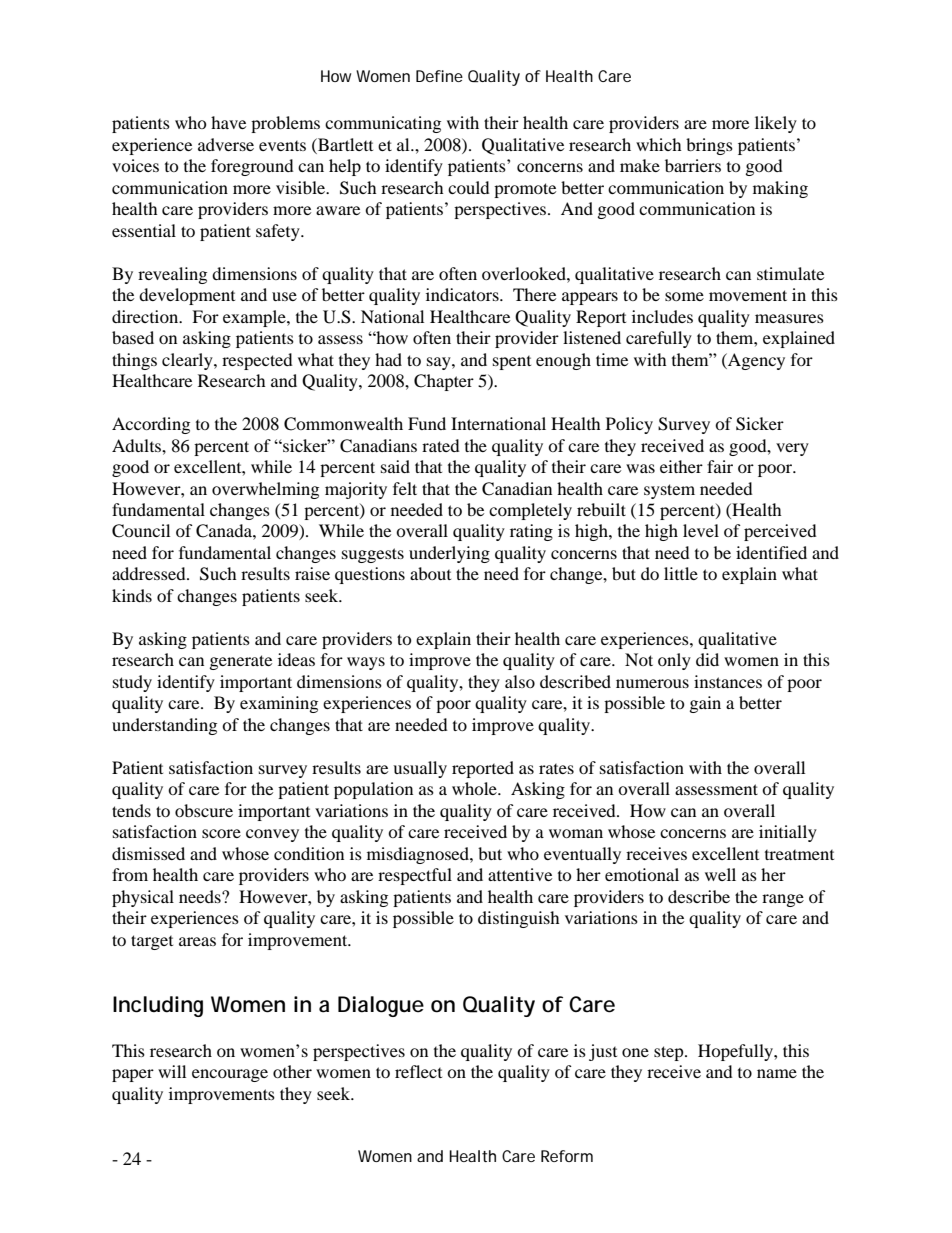 Image resolution: width=952 pixels, height=1233 pixels. What do you see at coordinates (441, 445) in the image?
I see `rated` at bounding box center [441, 445].
